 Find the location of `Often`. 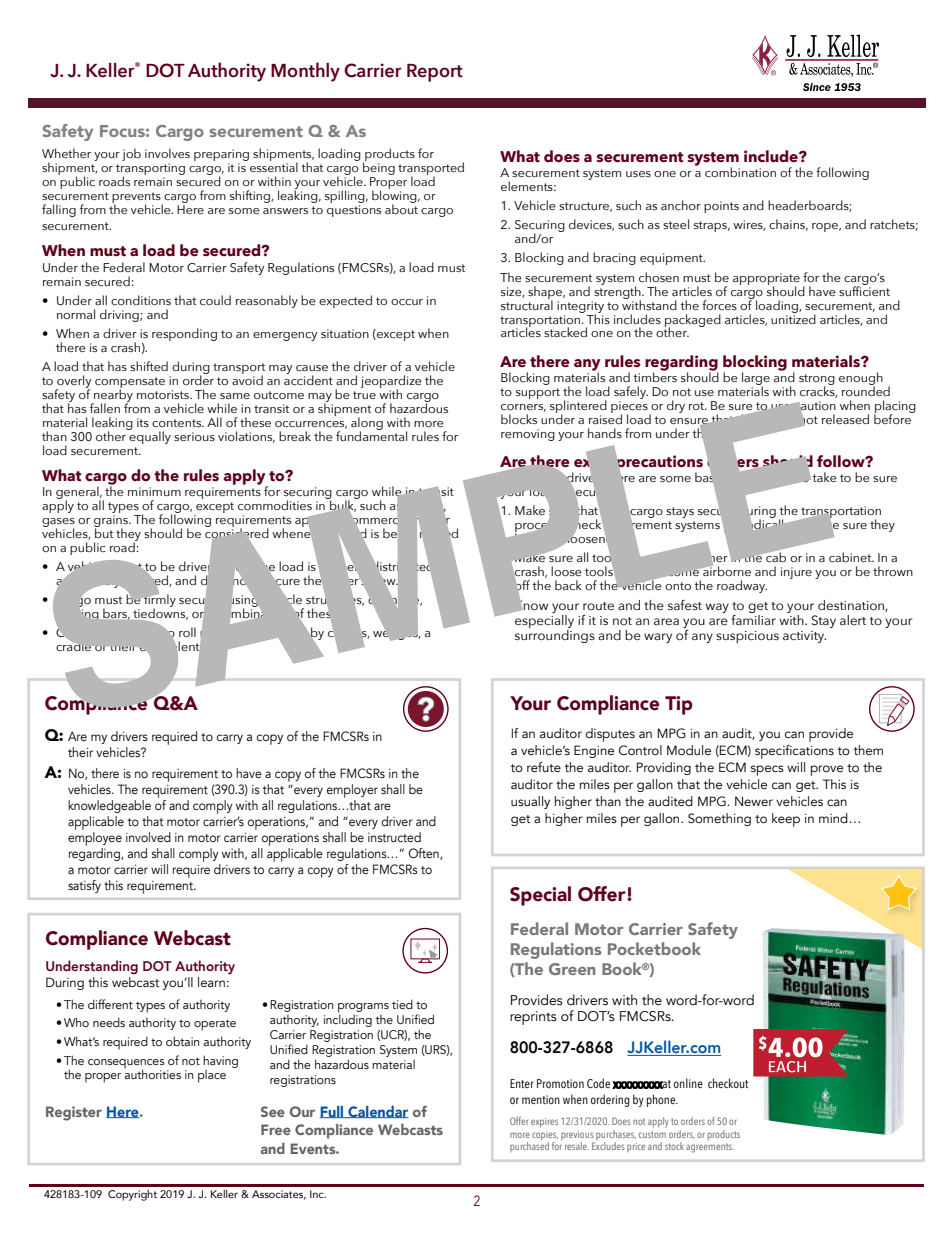

Often is located at coordinates (424, 854).
